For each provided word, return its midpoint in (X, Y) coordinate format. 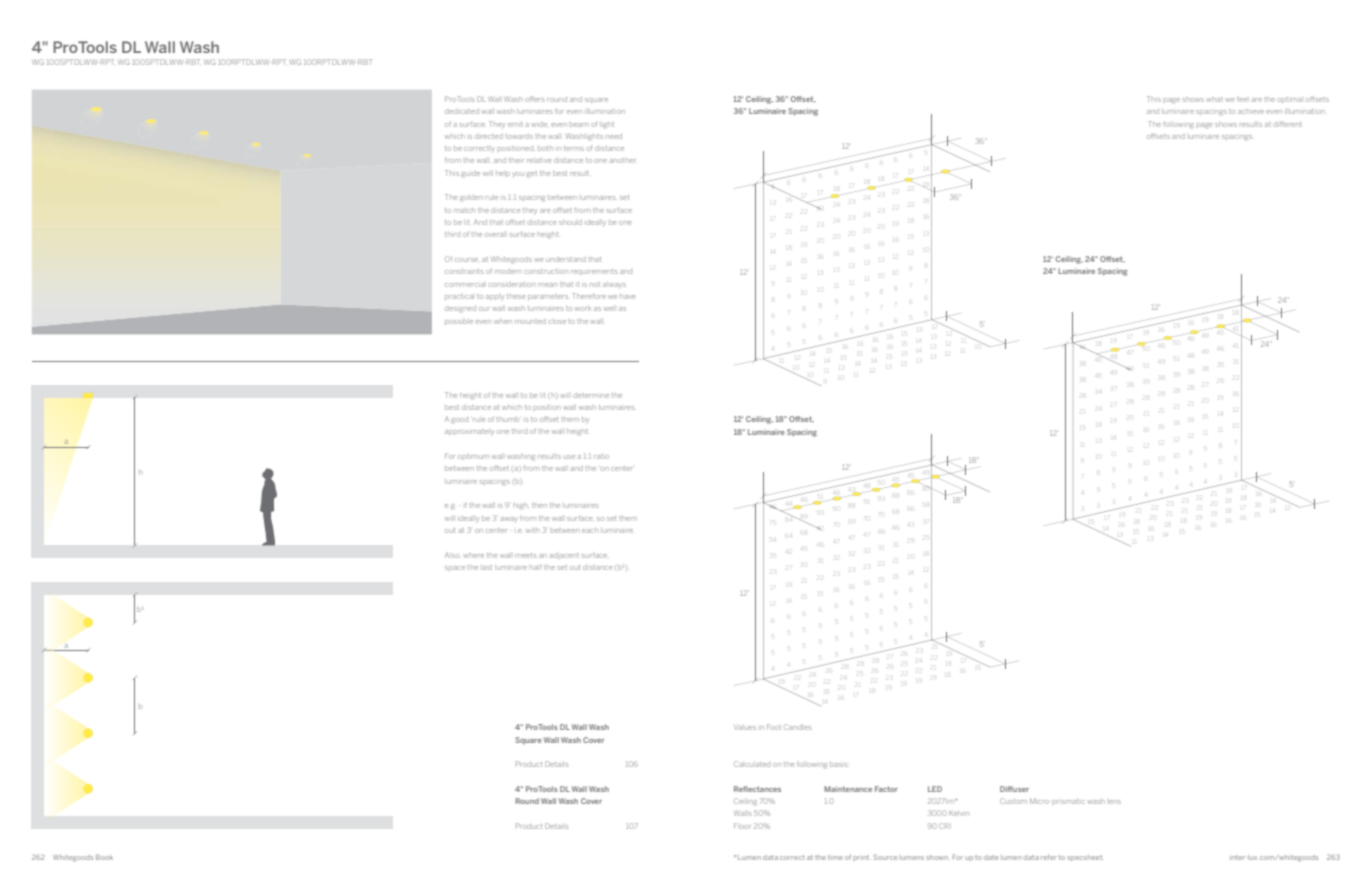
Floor (742, 826)
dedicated (462, 111)
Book (104, 857)
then (539, 505)
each (590, 531)
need (614, 137)
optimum (473, 456)
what (1214, 99)
